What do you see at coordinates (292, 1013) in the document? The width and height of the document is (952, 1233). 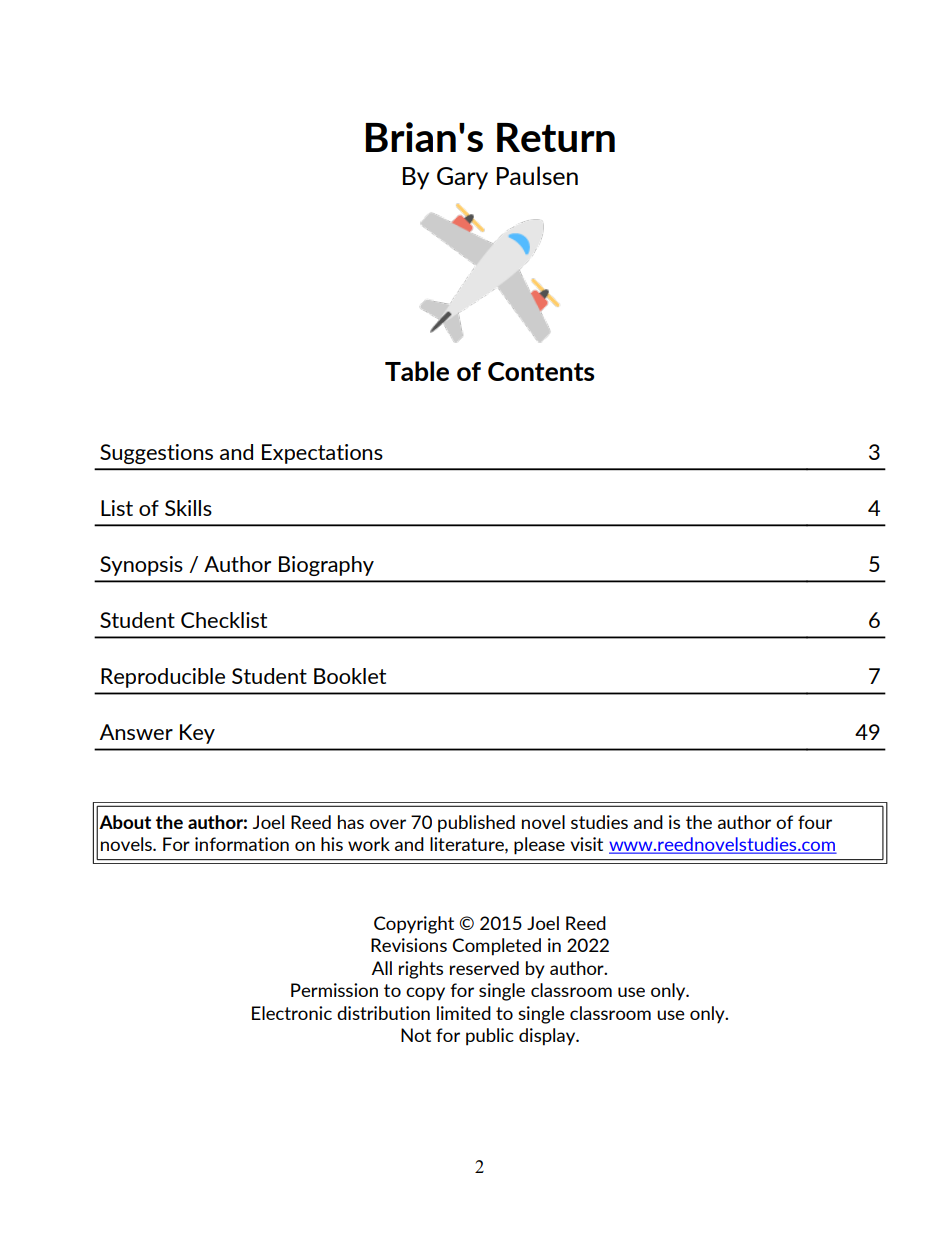 I see `Electronic` at bounding box center [292, 1013].
